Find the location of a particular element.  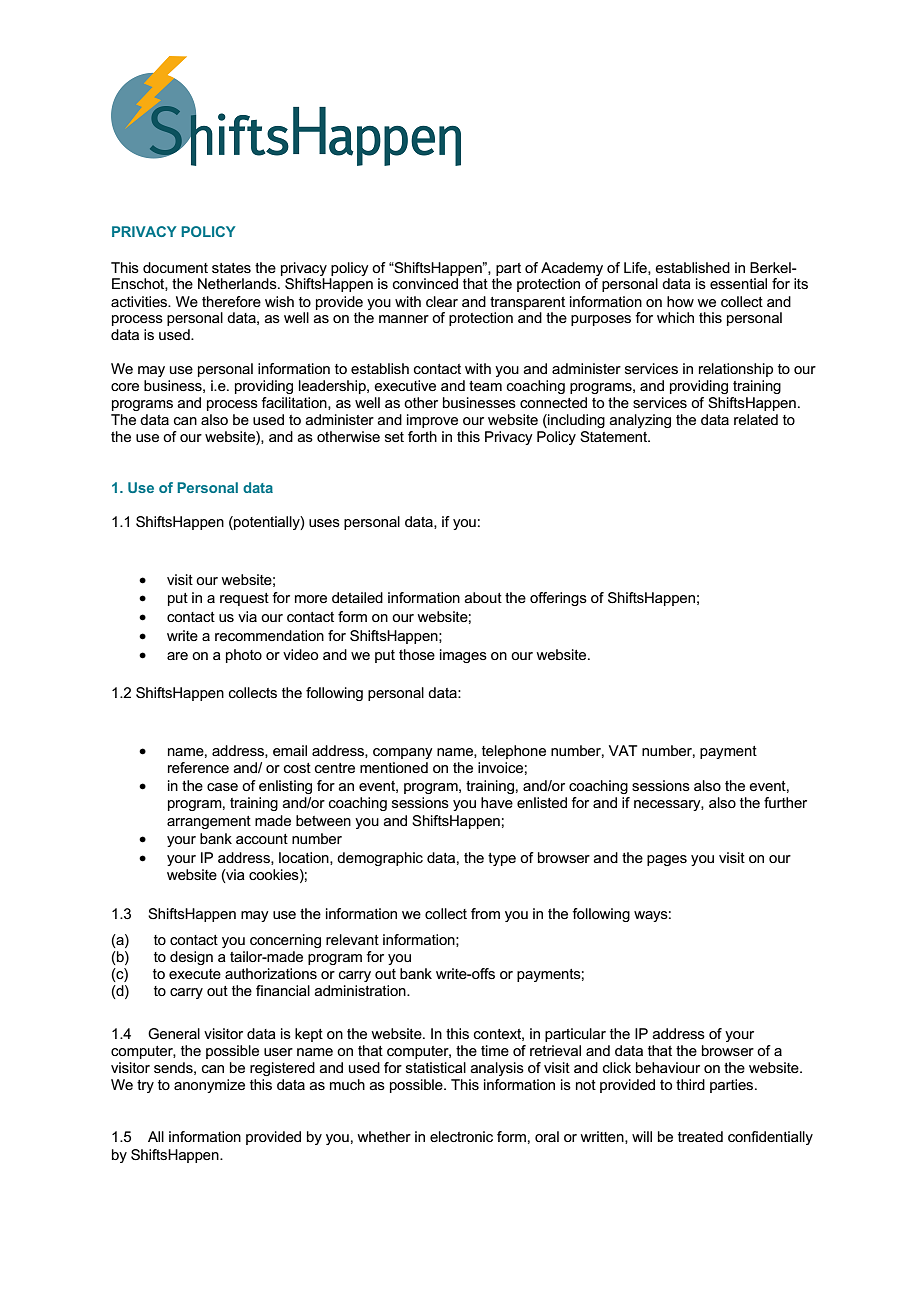

from is located at coordinates (485, 913).
